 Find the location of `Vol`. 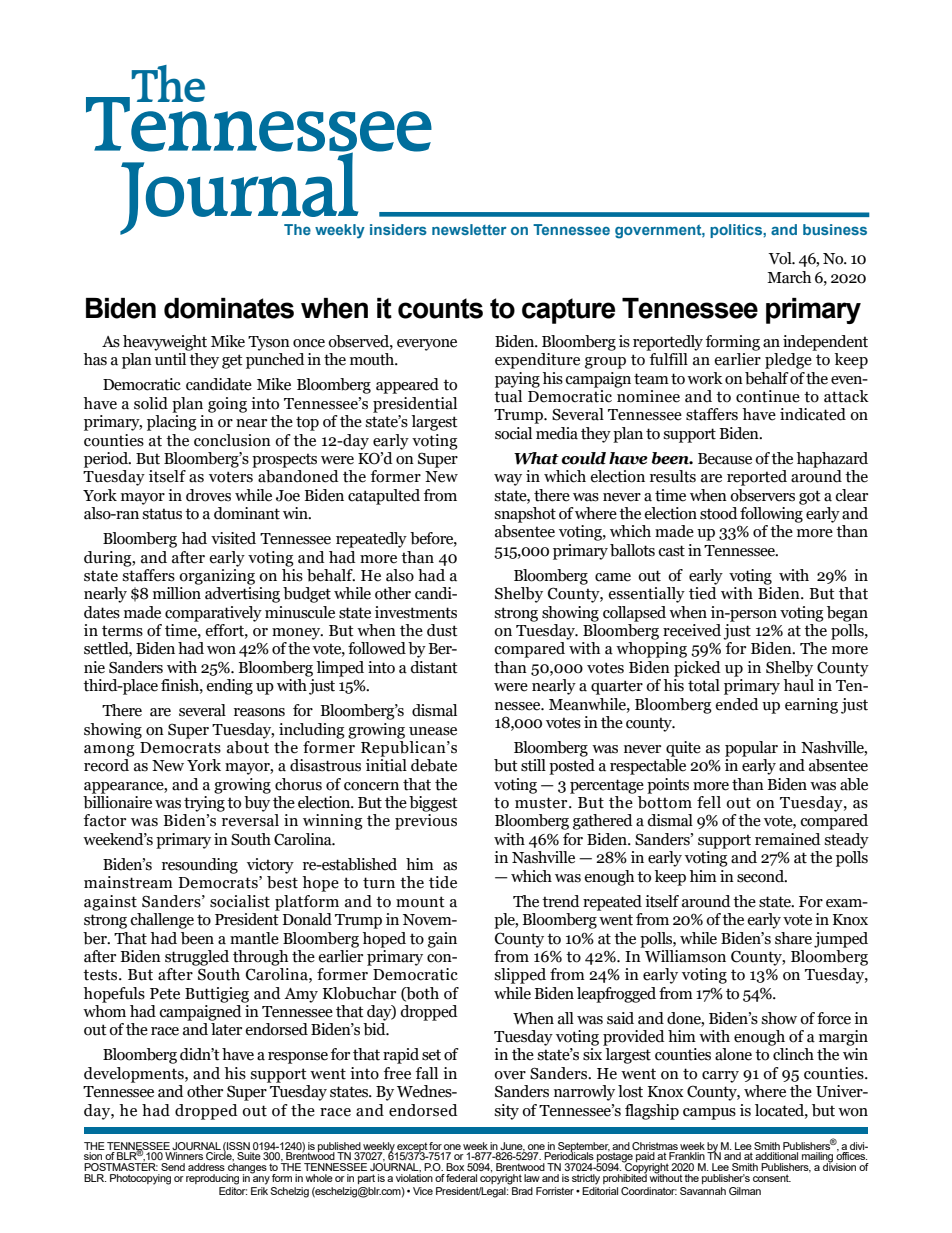

Vol is located at coordinates (781, 258).
